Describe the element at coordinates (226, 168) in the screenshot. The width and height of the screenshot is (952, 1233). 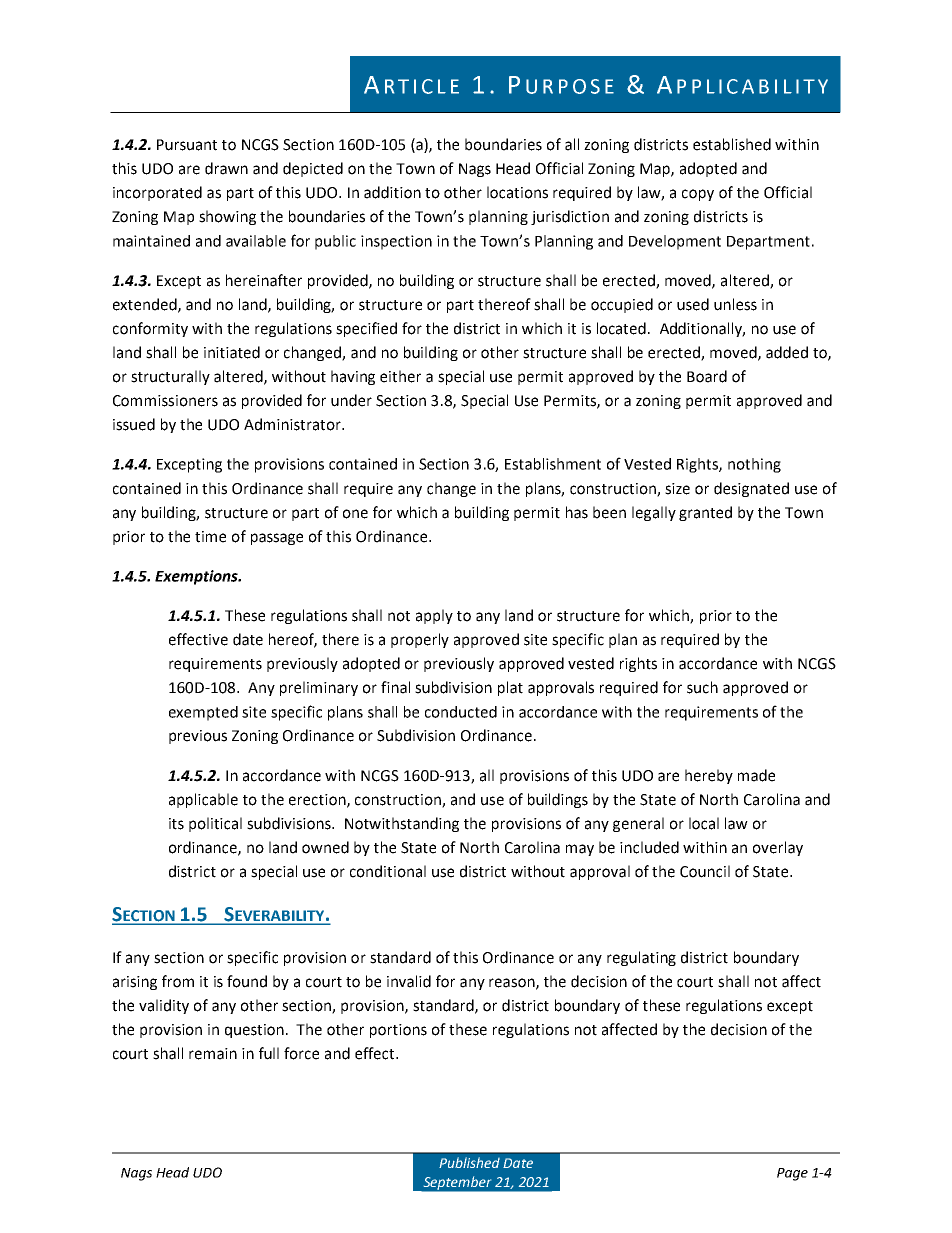
I see `drawn` at that location.
